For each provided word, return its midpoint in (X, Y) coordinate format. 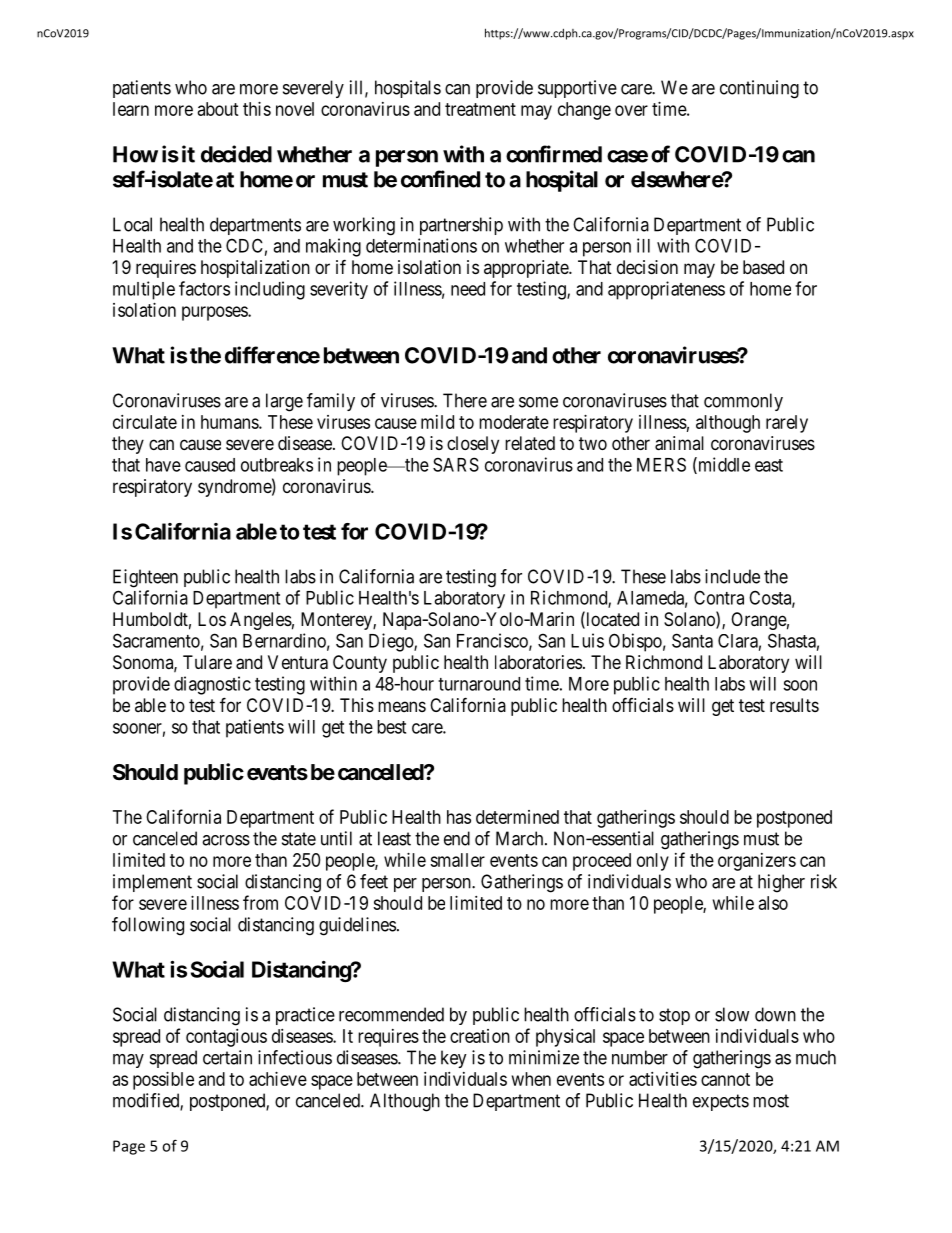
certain (227, 1057)
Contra (719, 597)
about (218, 109)
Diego (392, 642)
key (454, 1059)
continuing (759, 89)
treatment (480, 109)
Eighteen (145, 578)
